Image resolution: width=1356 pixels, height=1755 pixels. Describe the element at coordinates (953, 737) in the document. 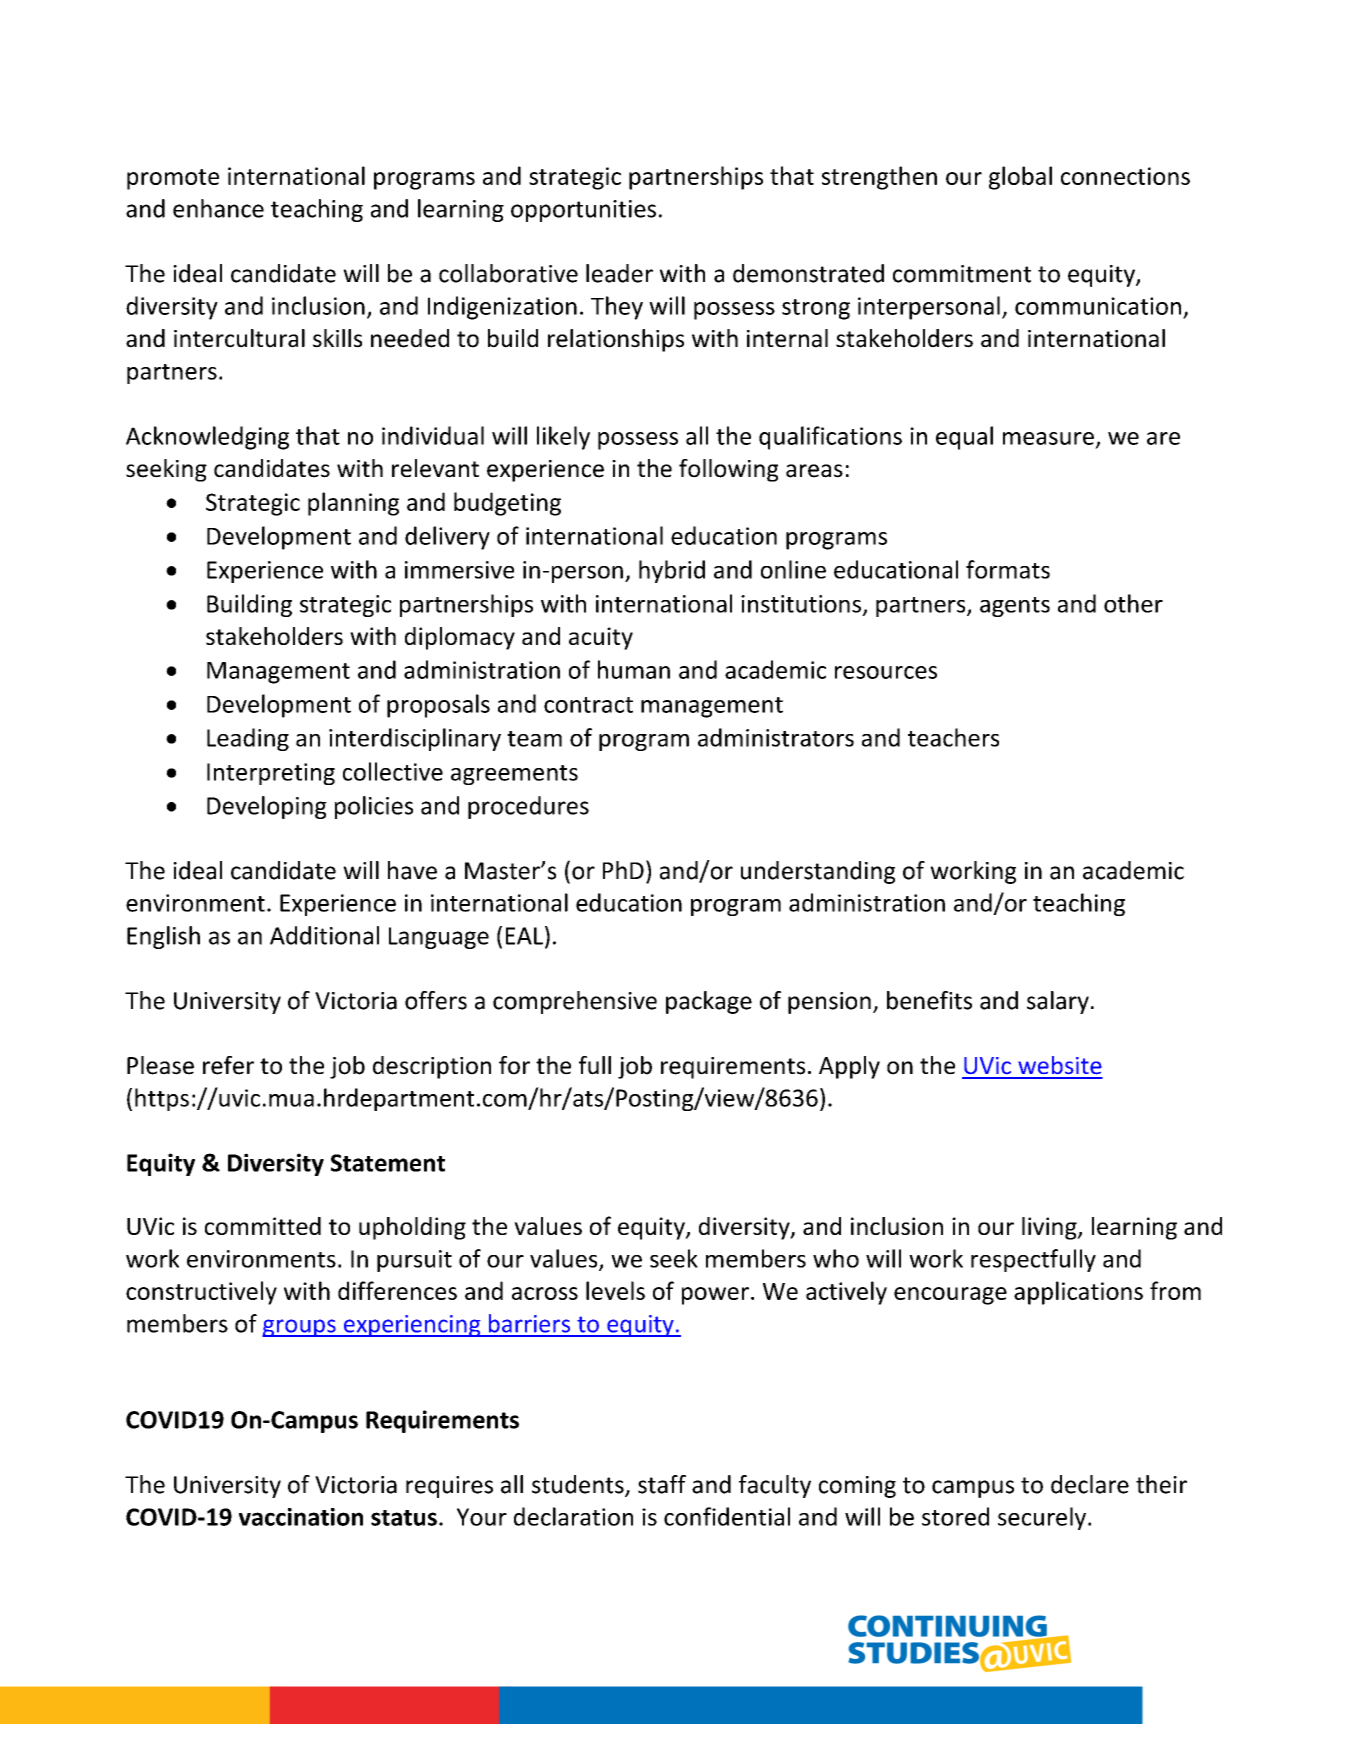

I see `teachers` at that location.
